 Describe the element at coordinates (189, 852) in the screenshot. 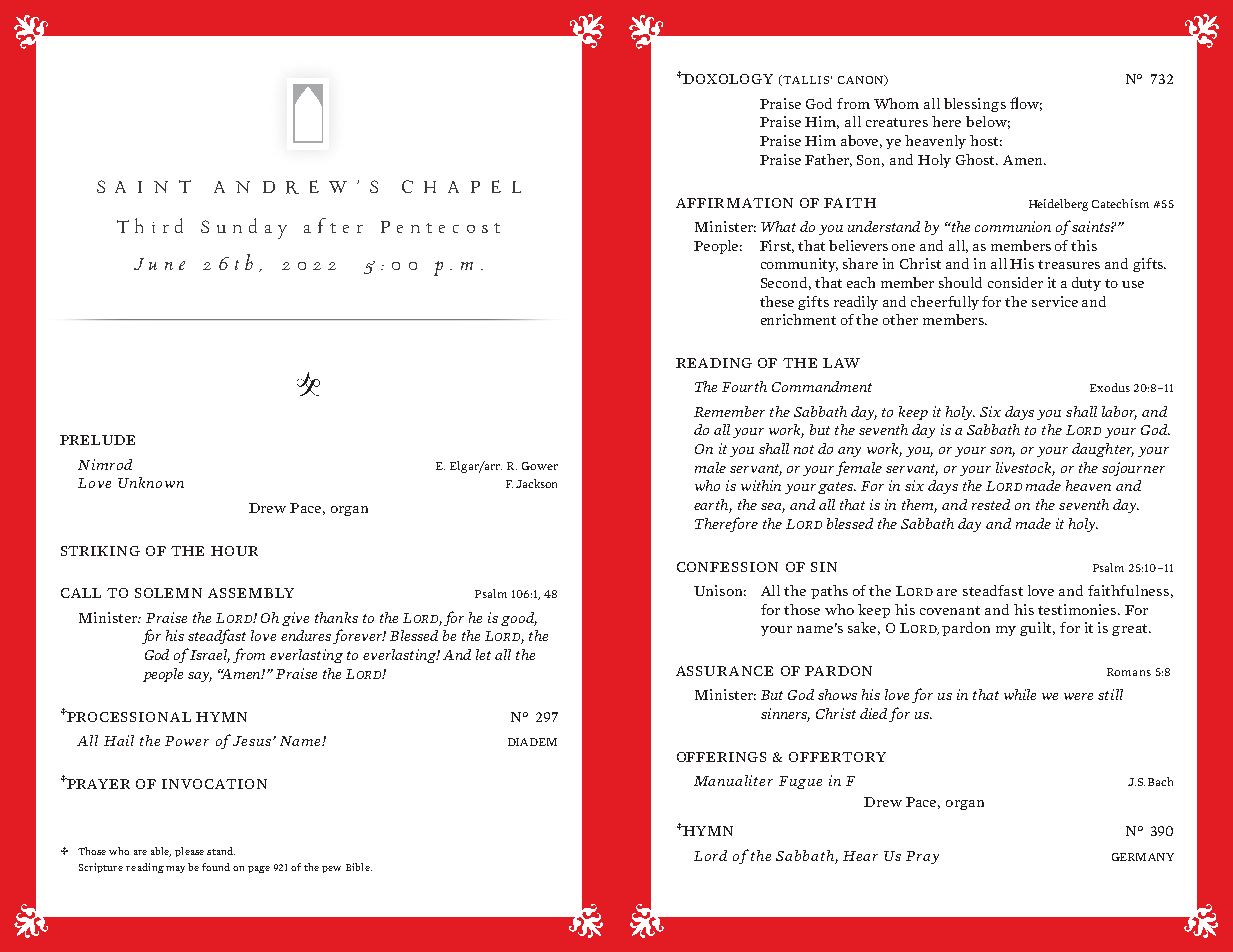

I see `please` at that location.
